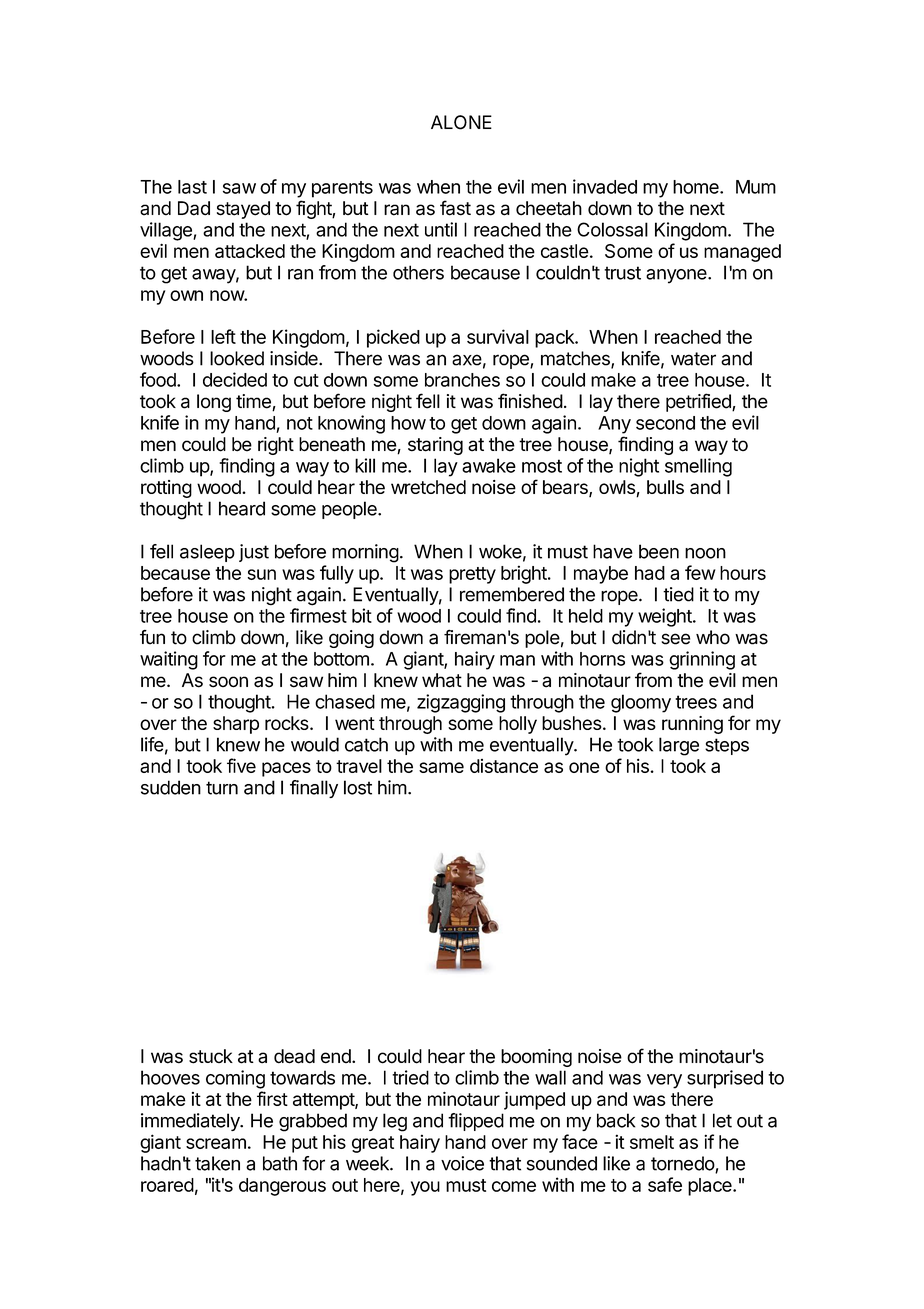  Describe the element at coordinates (228, 682) in the screenshot. I see `soon` at that location.
